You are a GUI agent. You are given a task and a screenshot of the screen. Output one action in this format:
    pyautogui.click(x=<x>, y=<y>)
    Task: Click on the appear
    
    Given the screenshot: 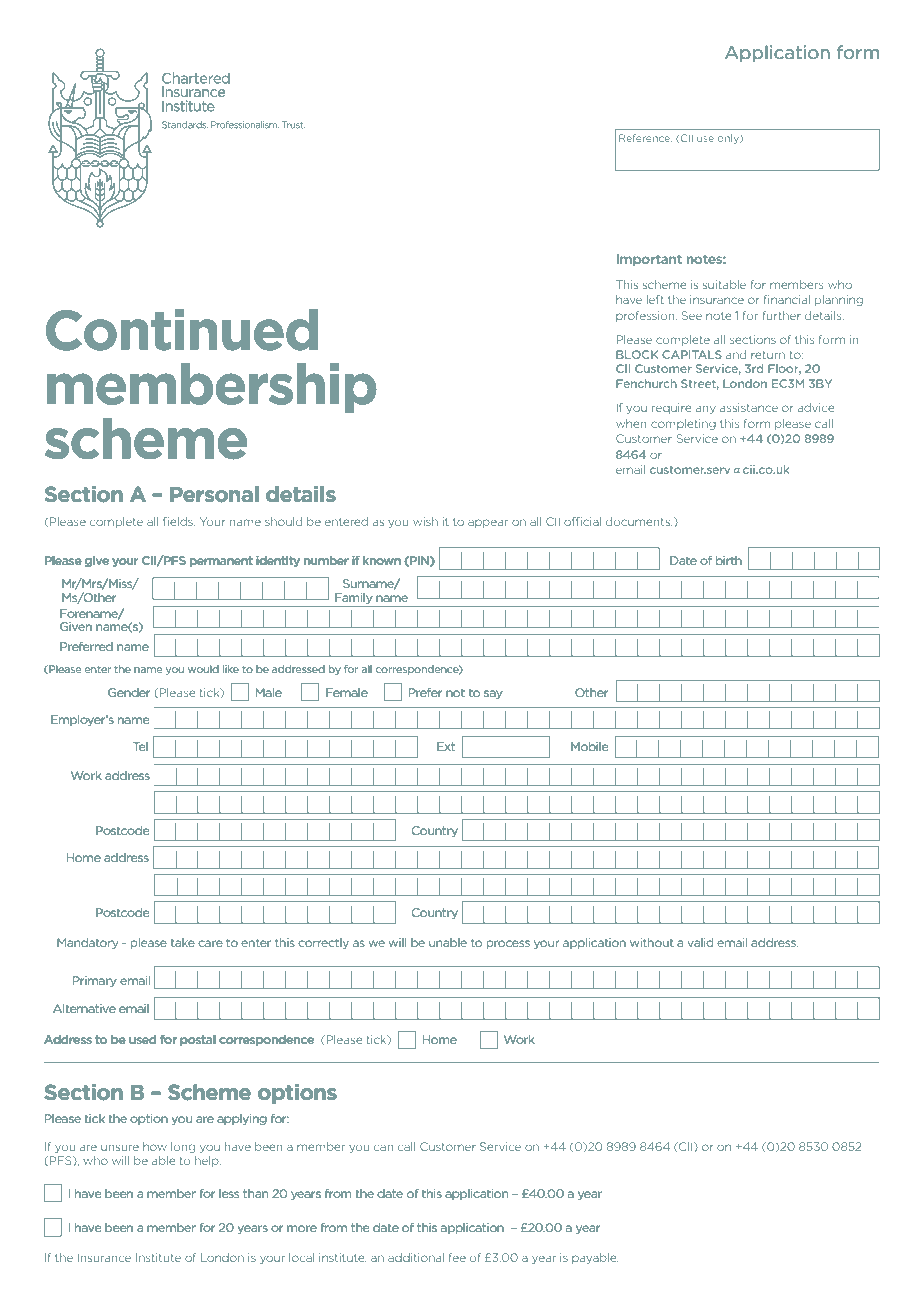 What is the action you would take?
    pyautogui.click(x=488, y=523)
